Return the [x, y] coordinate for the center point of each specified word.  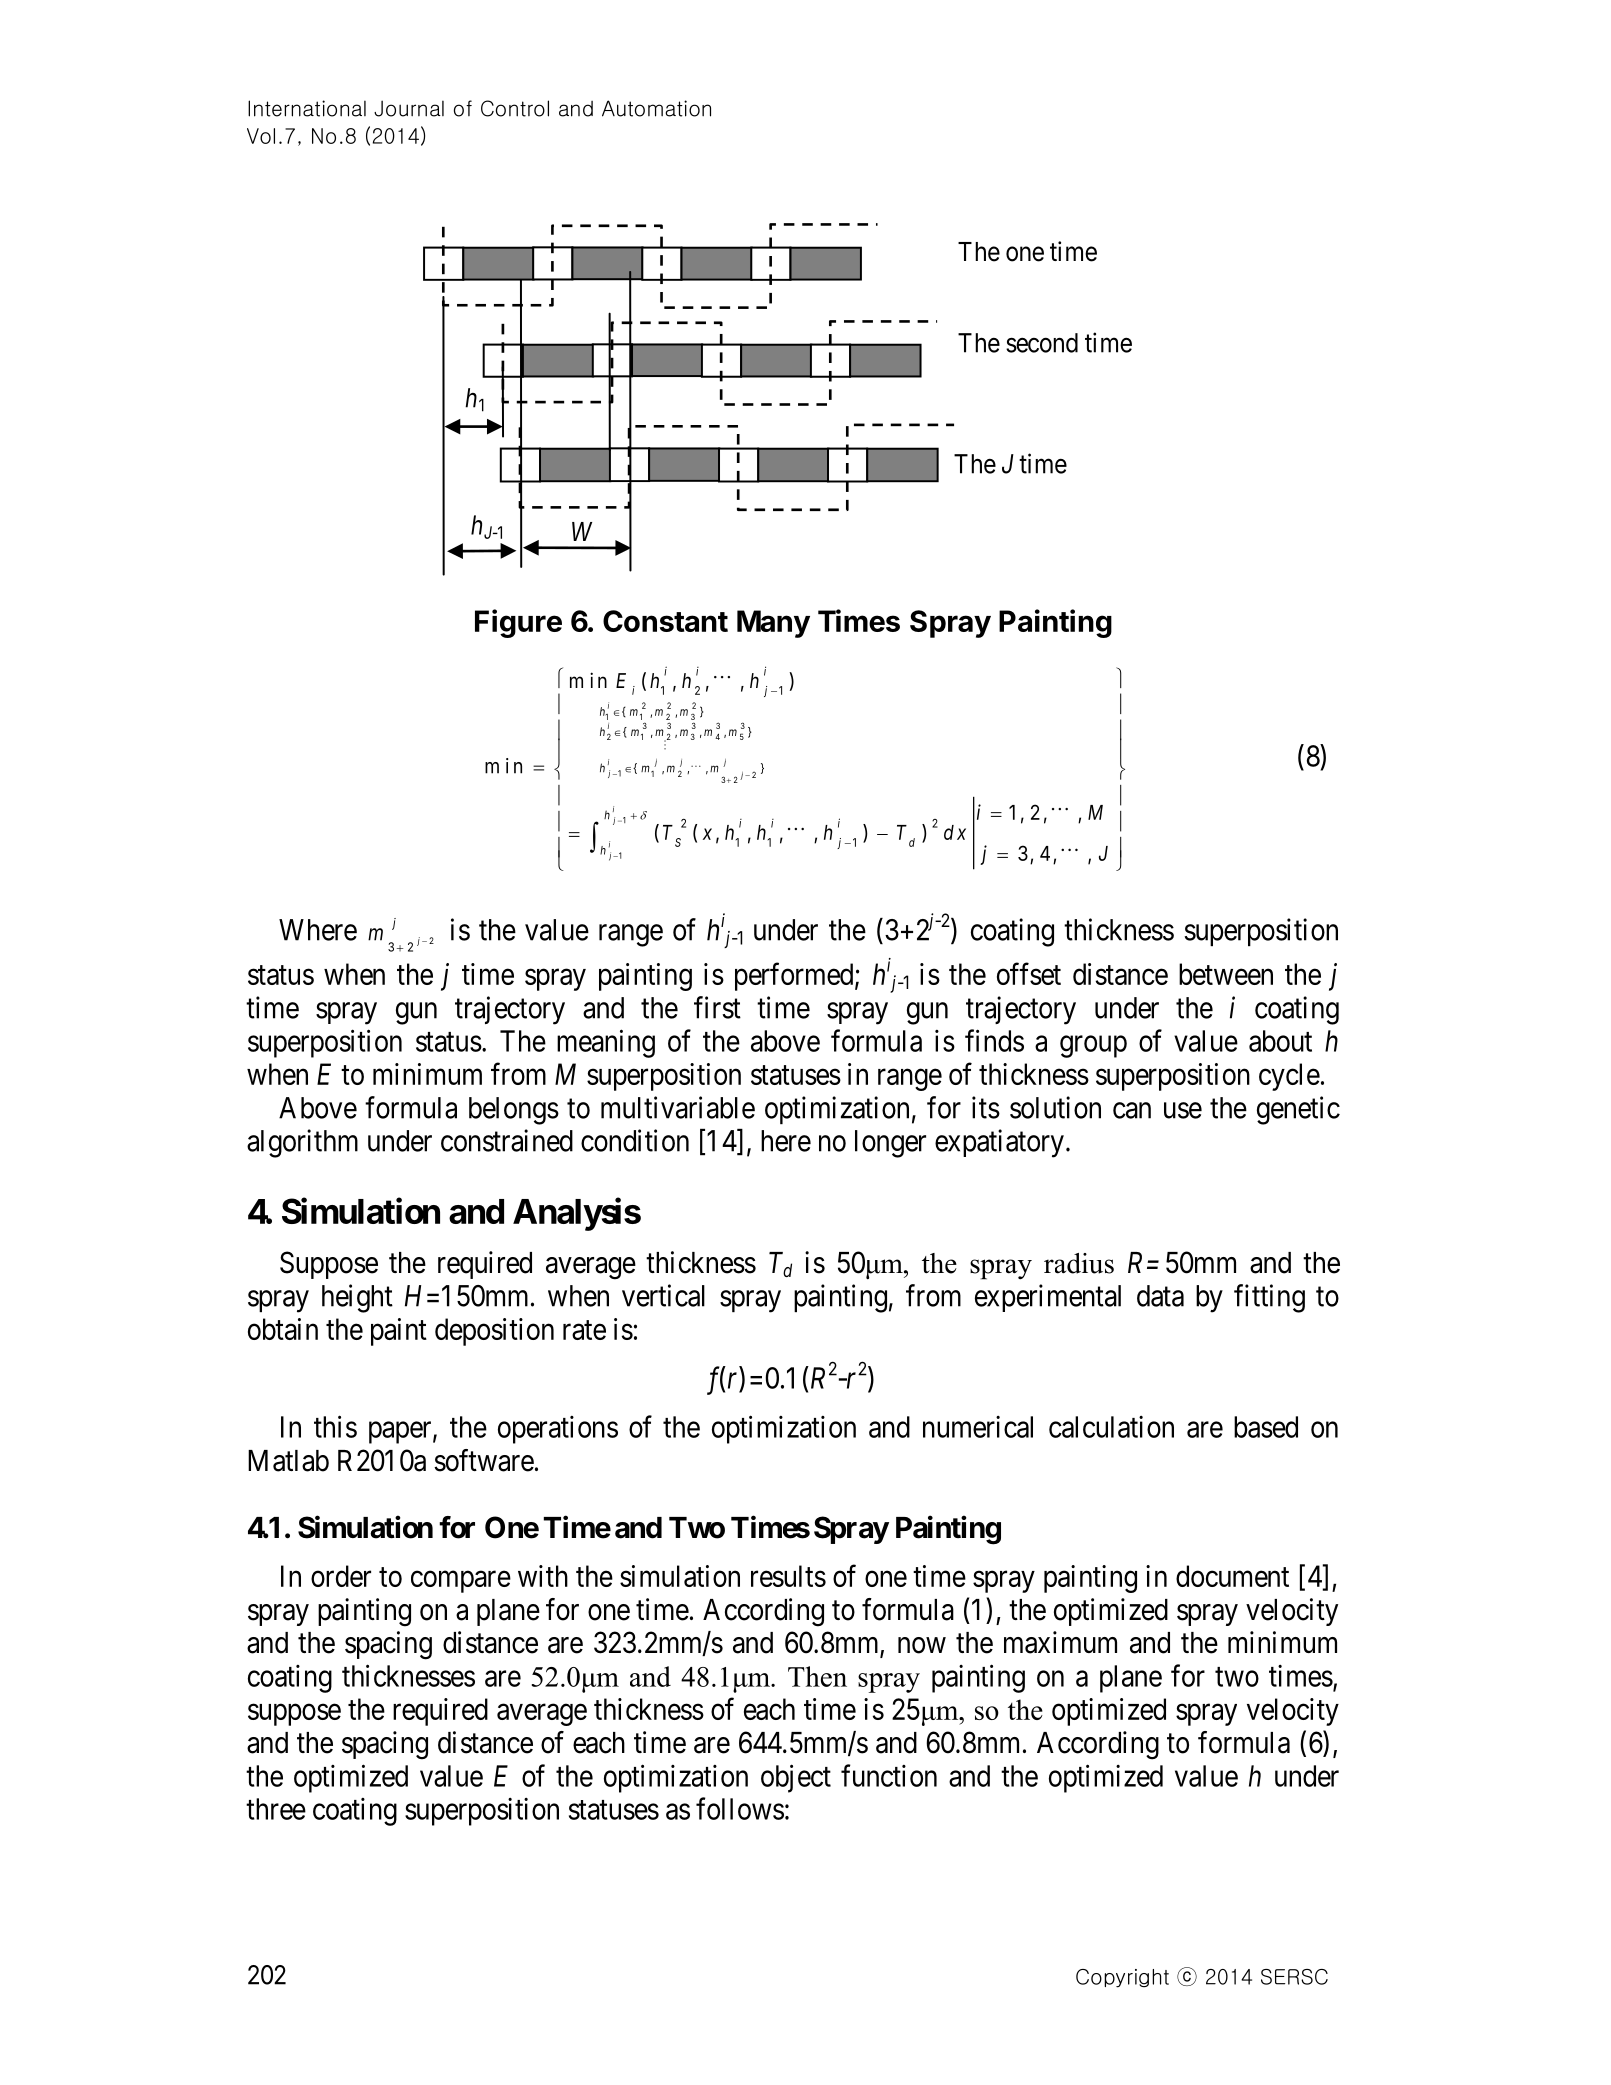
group [1093, 1047]
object [796, 1778]
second [1042, 343]
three [276, 1809]
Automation [656, 108]
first [717, 1007]
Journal [409, 108]
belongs [514, 1111]
